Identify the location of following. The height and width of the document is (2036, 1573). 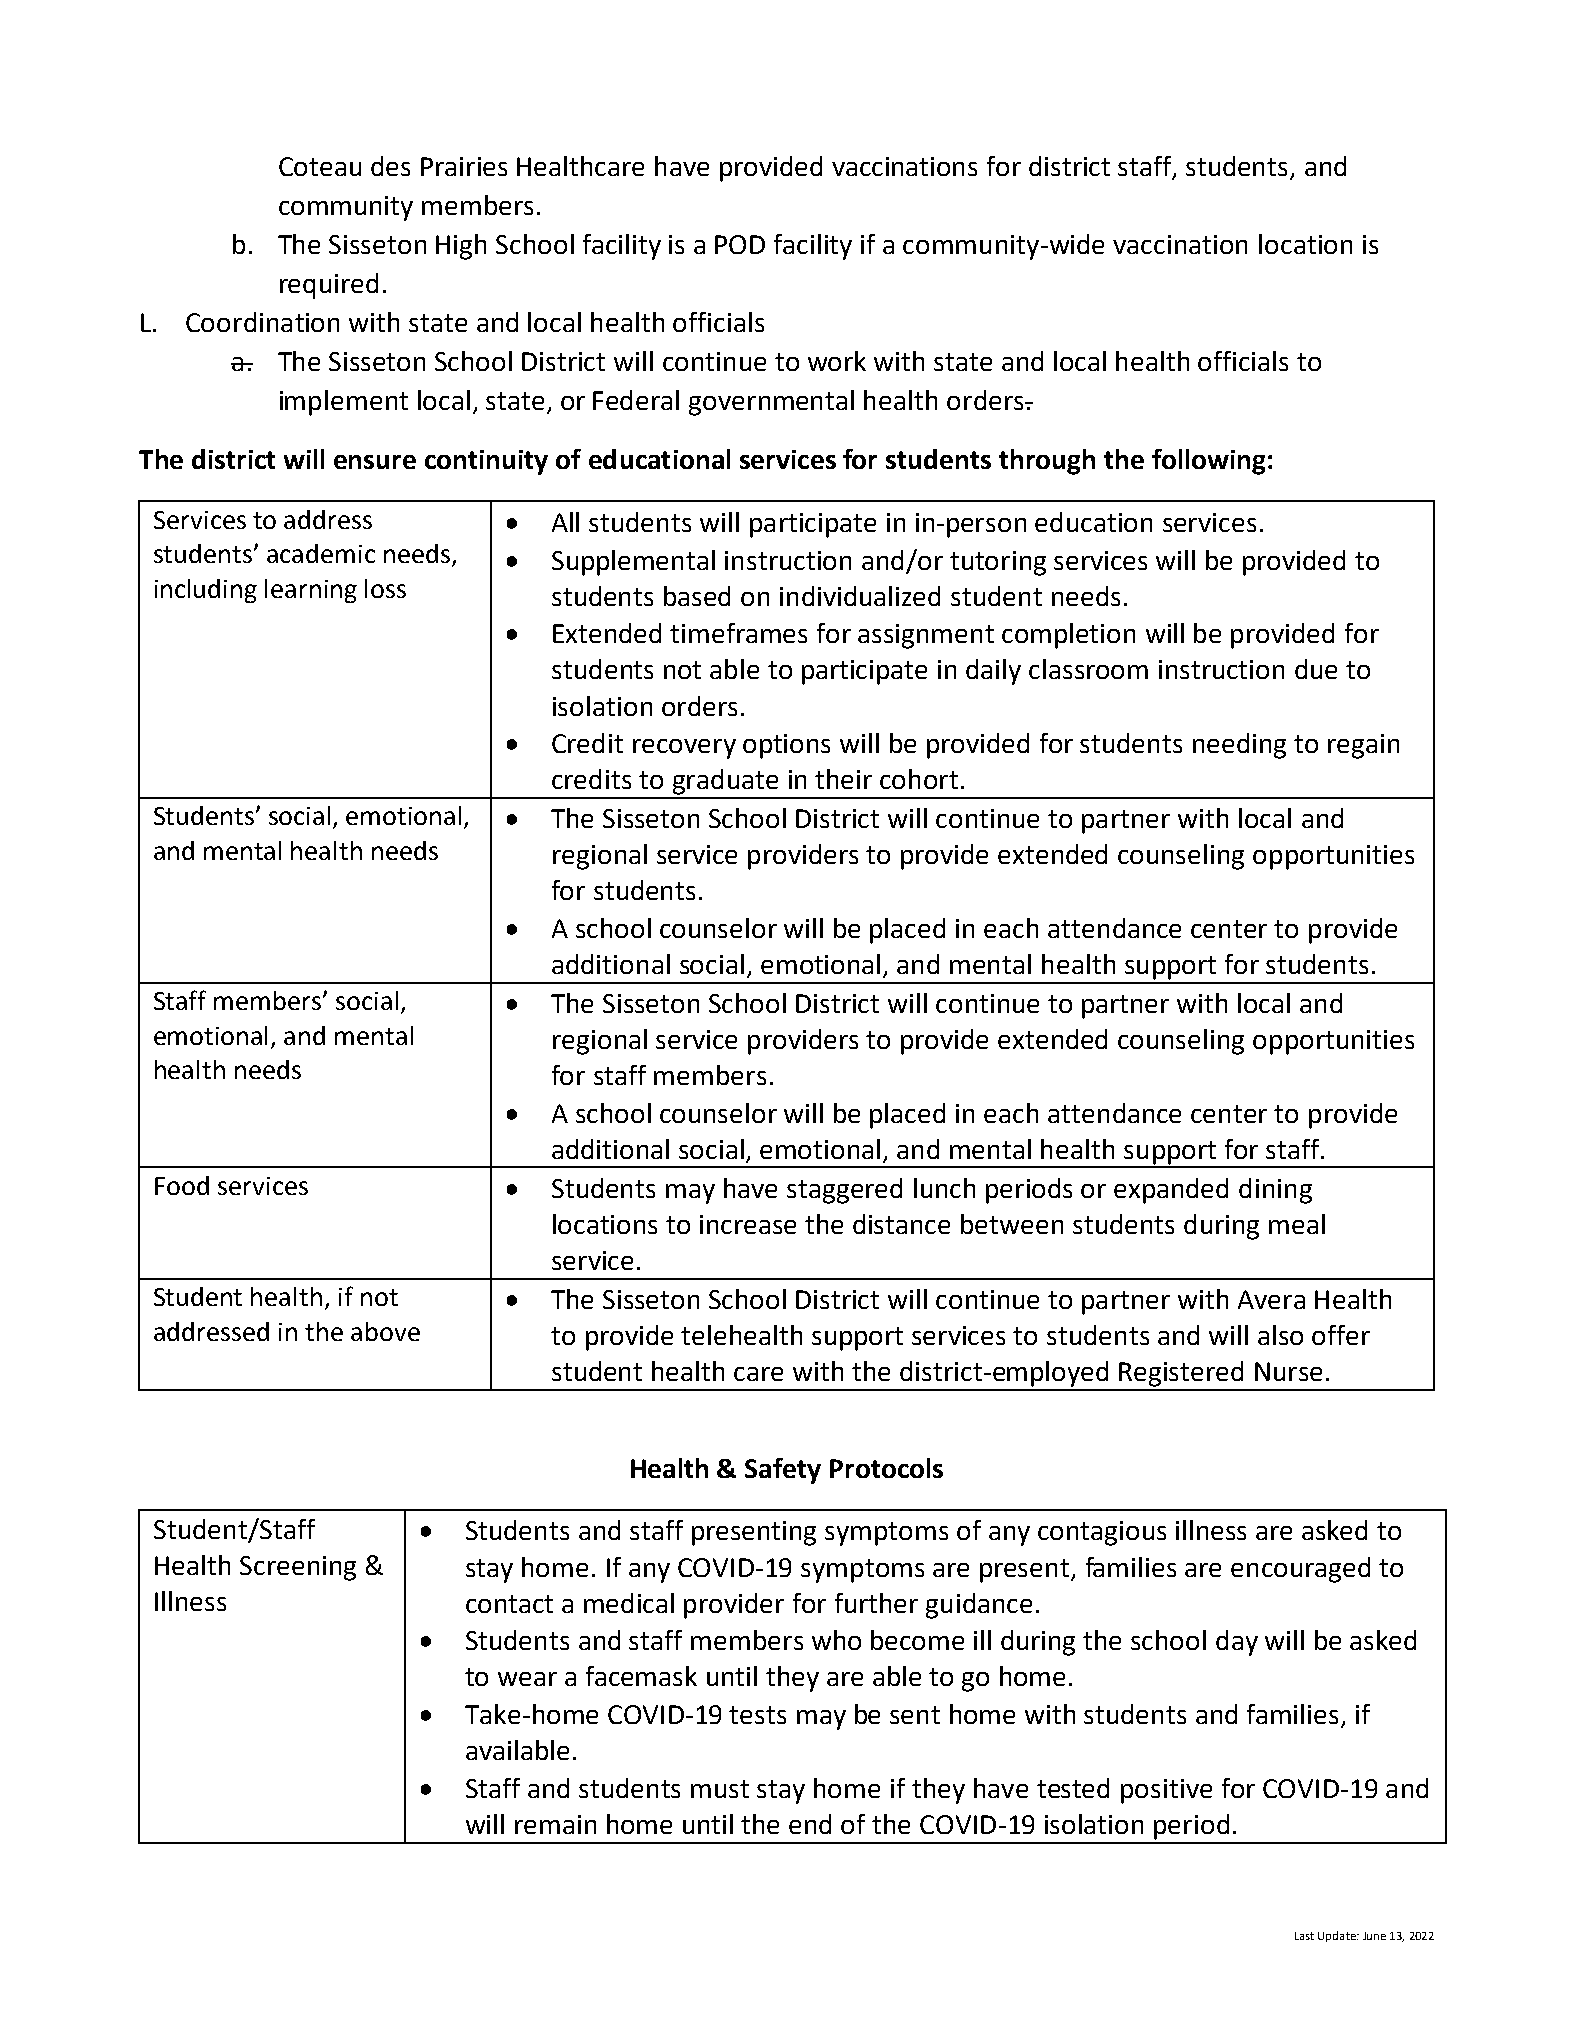
(1208, 462).
